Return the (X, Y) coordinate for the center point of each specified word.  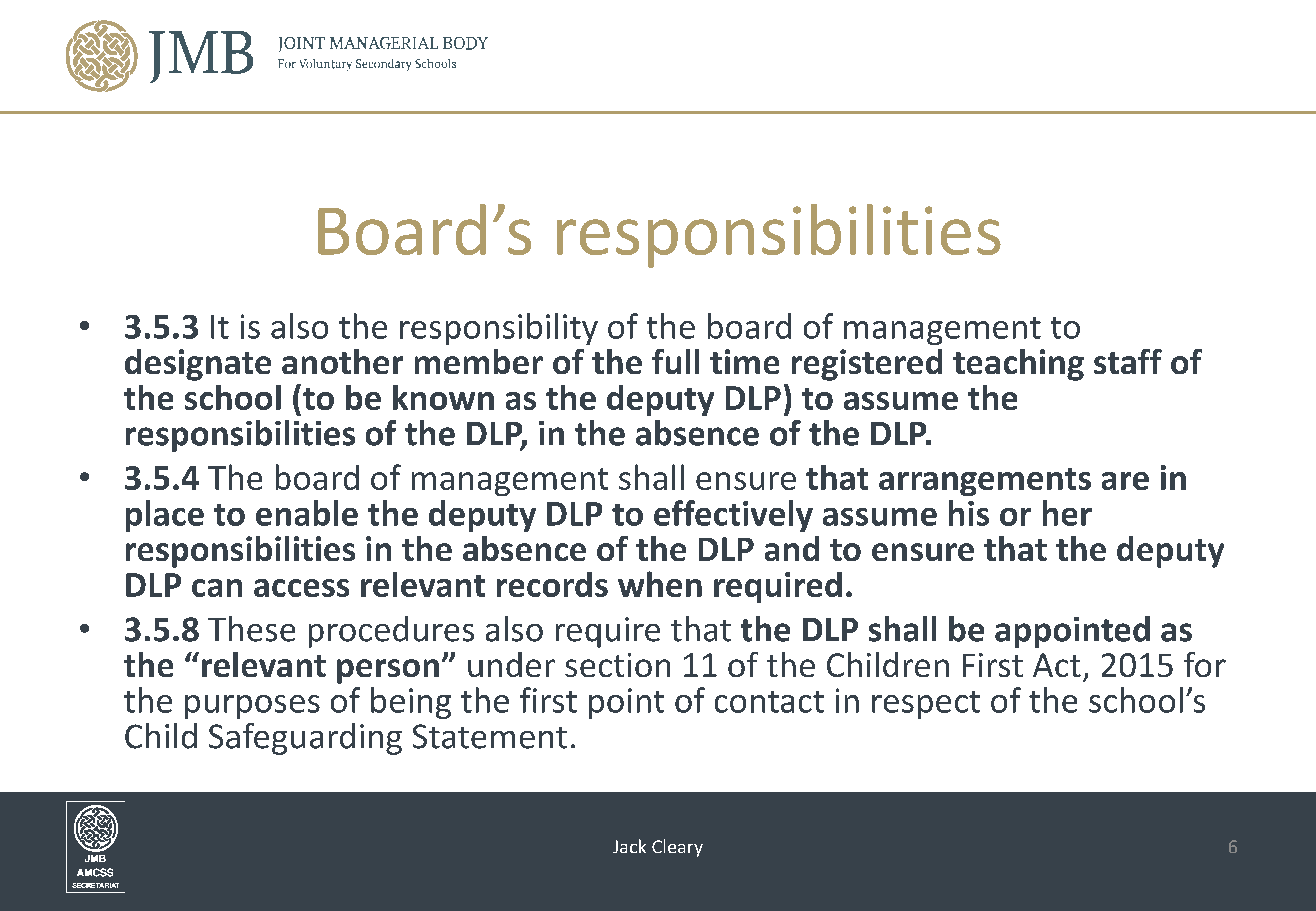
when (660, 584)
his (969, 513)
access (301, 588)
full (675, 361)
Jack (629, 846)
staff (1128, 361)
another (342, 361)
